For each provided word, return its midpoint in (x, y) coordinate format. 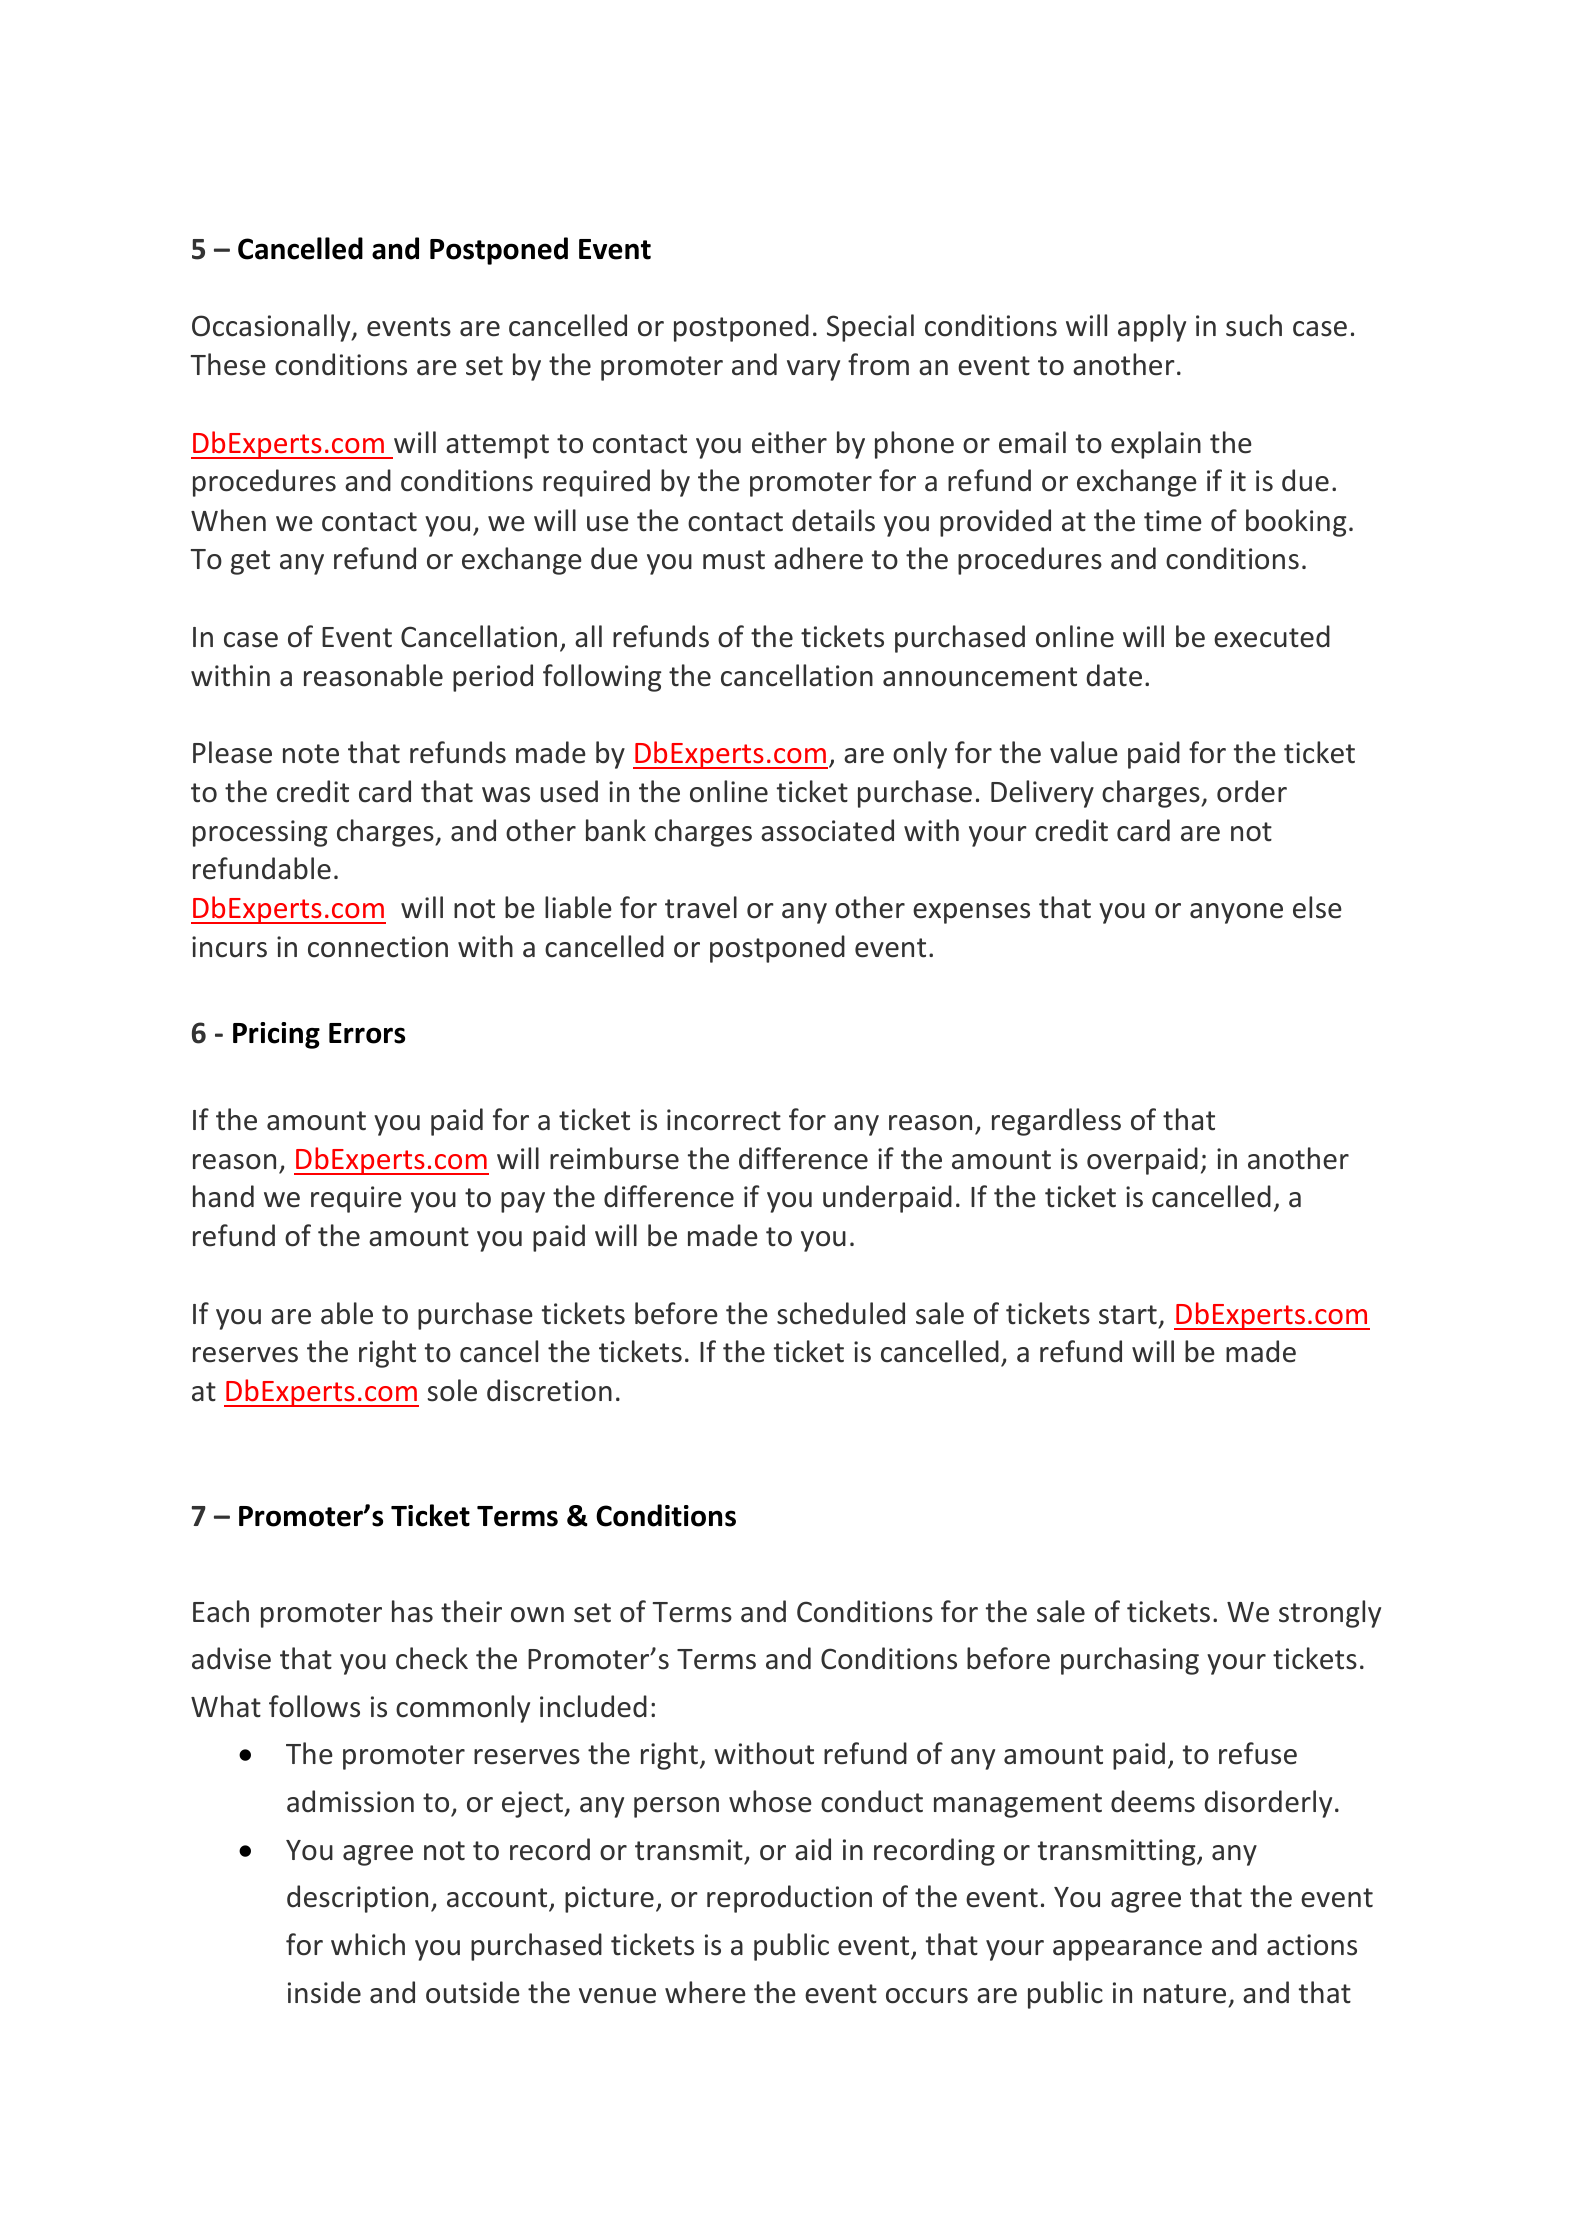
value (1084, 752)
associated (827, 830)
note (311, 754)
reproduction (789, 1899)
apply (1152, 328)
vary (813, 370)
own (537, 1615)
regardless (1056, 1122)
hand (223, 1196)
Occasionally (272, 328)
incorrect (724, 1120)
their (471, 1611)
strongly (1330, 1614)
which (368, 1944)
